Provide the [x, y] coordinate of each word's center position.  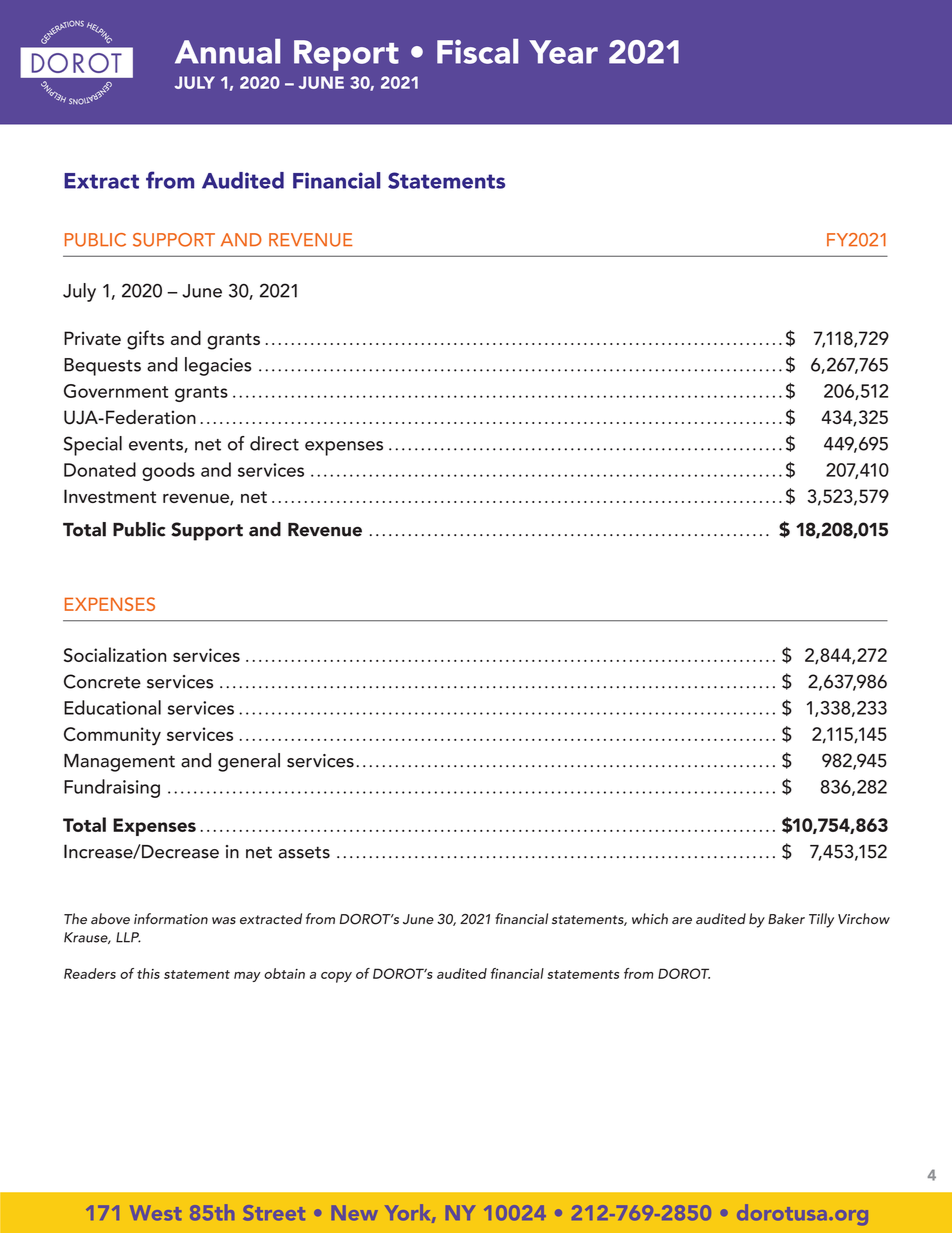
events [157, 446]
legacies [218, 366]
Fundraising [112, 788]
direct [274, 443]
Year [563, 52]
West [155, 1212]
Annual [227, 51]
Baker [786, 919]
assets [304, 852]
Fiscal [477, 51]
